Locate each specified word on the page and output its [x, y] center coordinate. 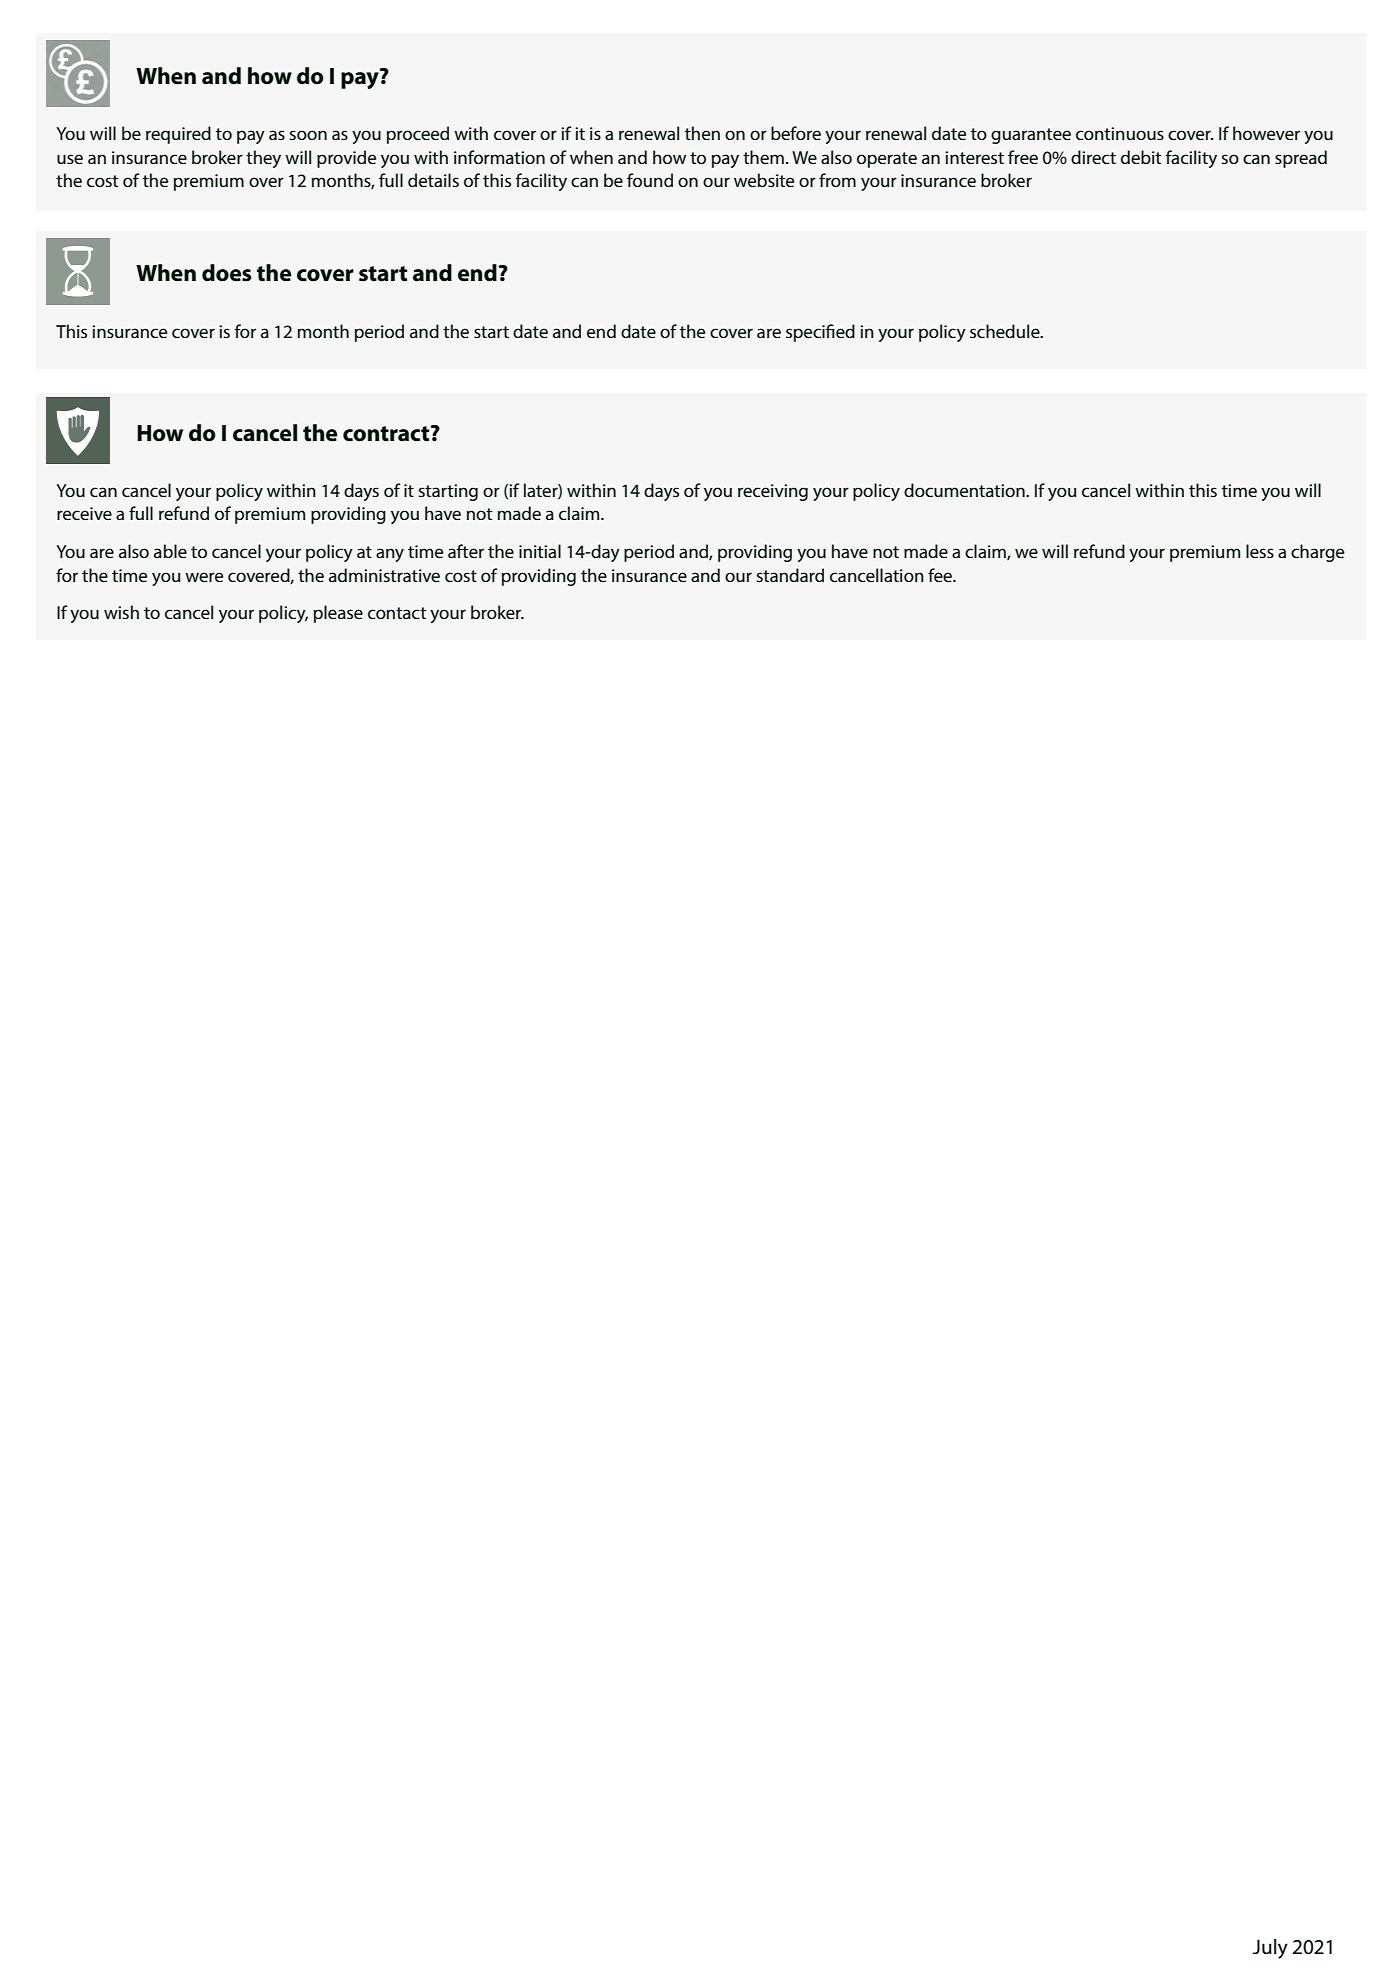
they [263, 159]
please [338, 614]
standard [790, 575]
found [650, 180]
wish [121, 612]
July [1270, 1949]
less [1260, 551]
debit [1141, 157]
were [204, 577]
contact [397, 613]
